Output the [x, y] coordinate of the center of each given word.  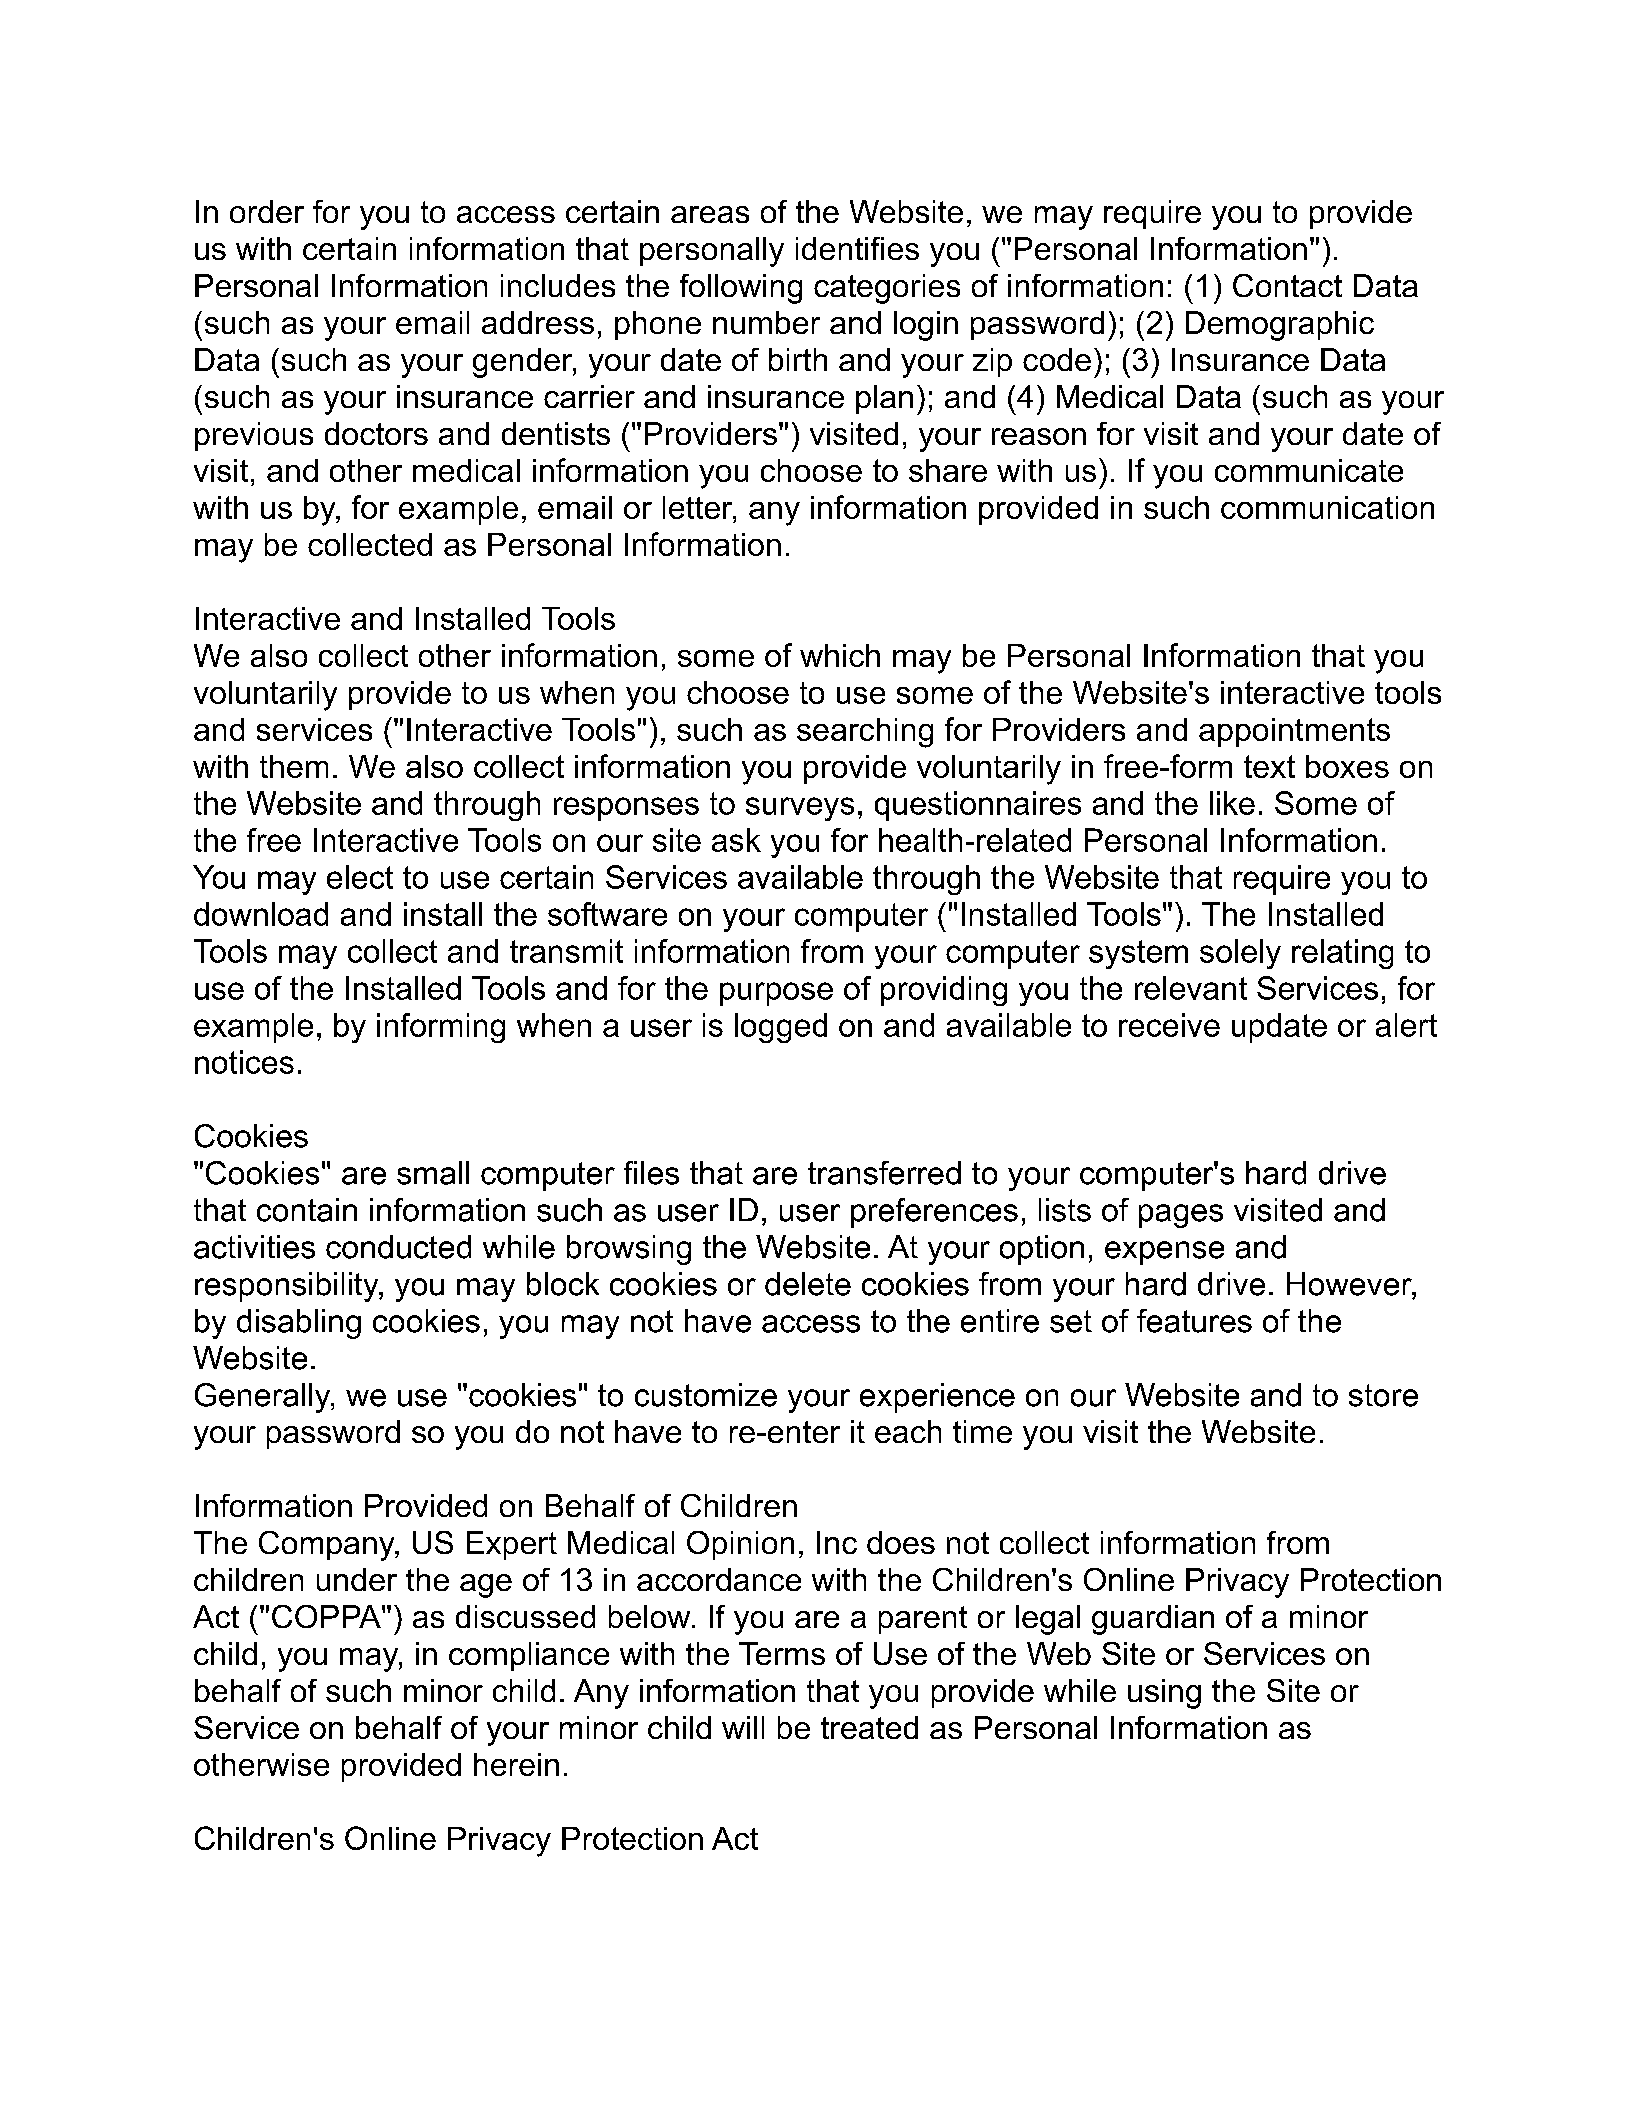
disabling [299, 1324]
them [294, 766]
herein [516, 1764]
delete [808, 1284]
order [267, 211]
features [1194, 1321]
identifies [857, 248]
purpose [776, 994]
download [261, 914]
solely [1240, 954]
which [840, 655]
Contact [1287, 285]
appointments [1294, 732]
